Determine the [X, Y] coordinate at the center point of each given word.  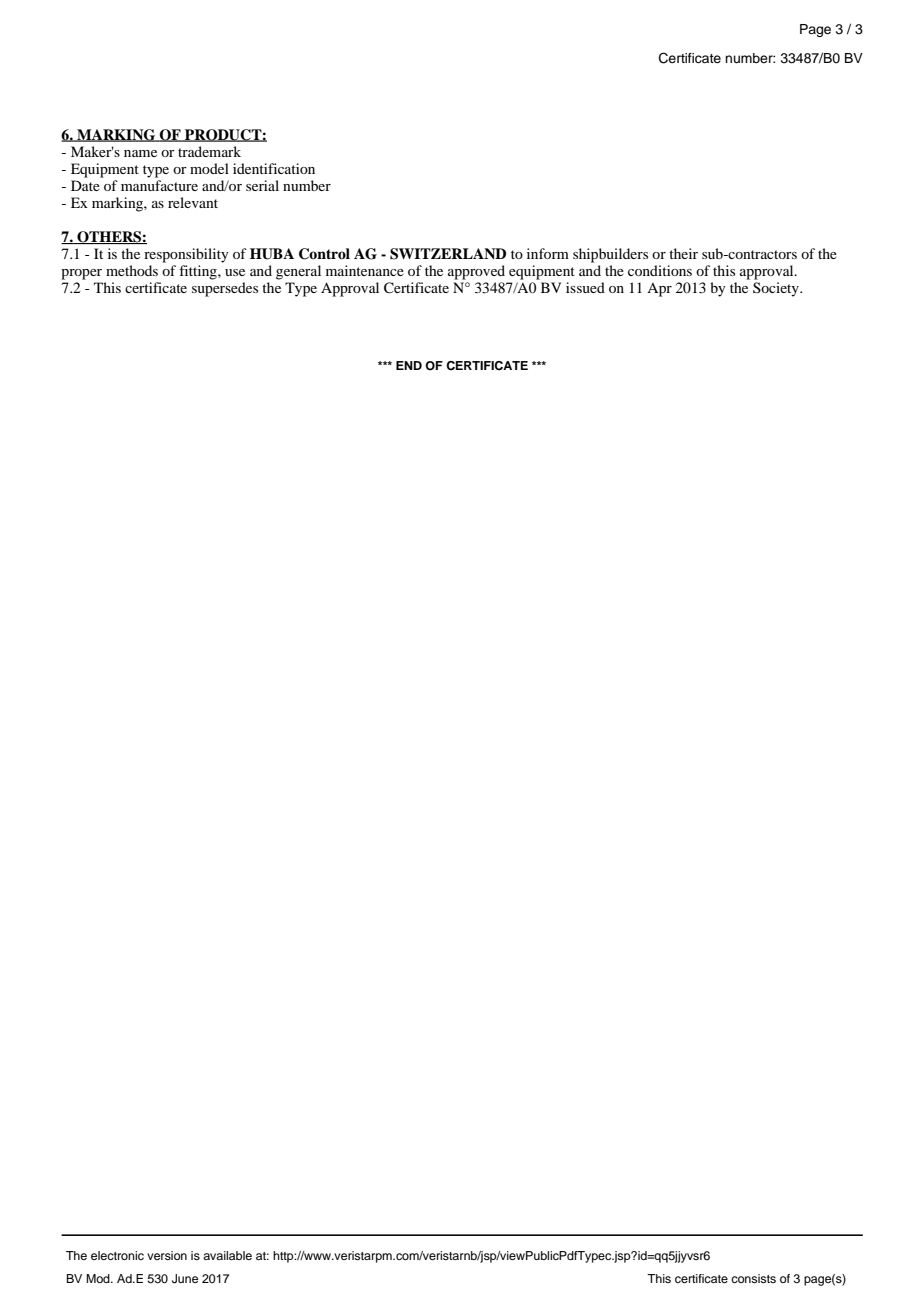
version [167, 1255]
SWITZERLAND [448, 254]
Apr [659, 290]
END [409, 365]
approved [476, 272]
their [683, 253]
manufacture [159, 185]
